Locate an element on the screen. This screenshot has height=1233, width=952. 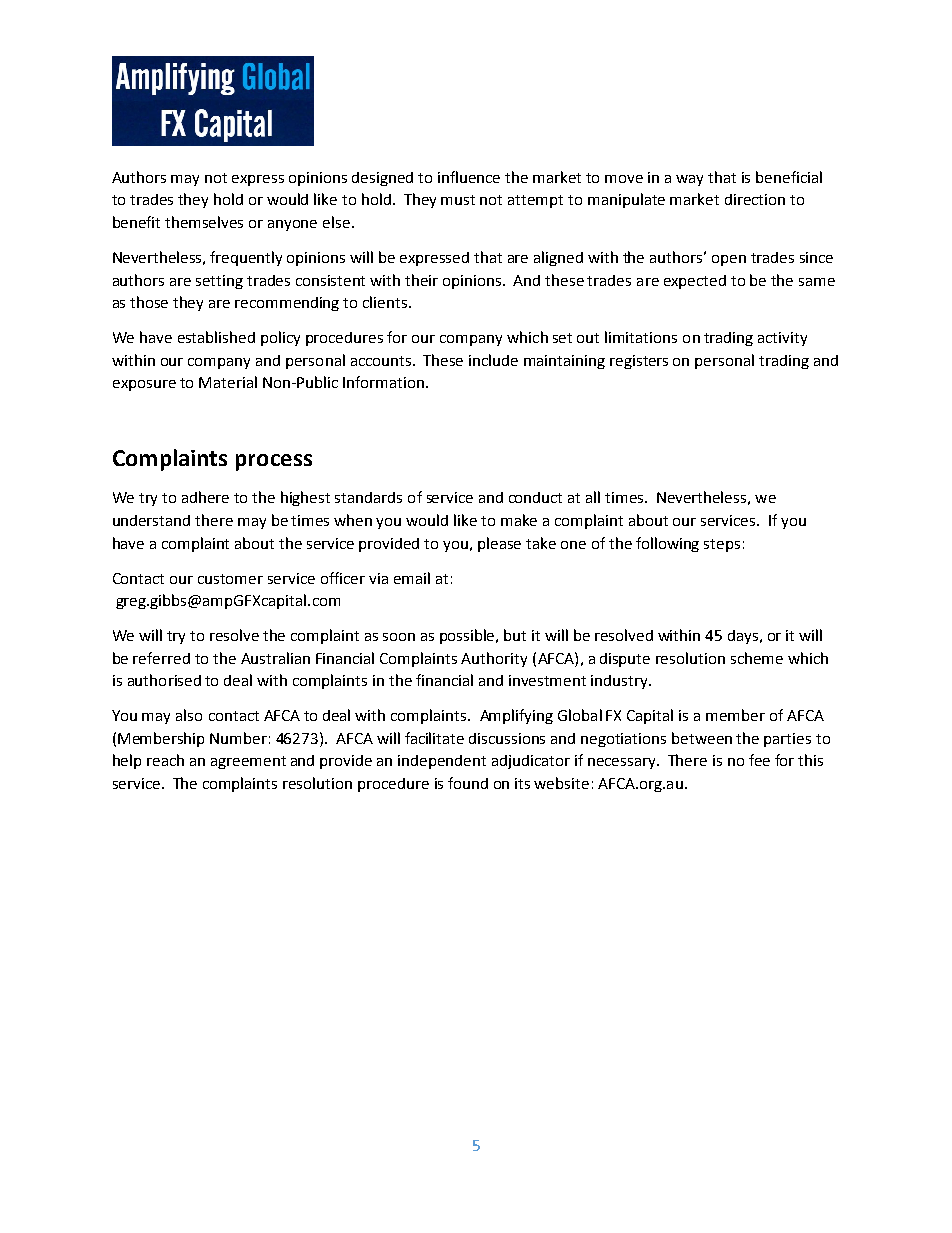
independent is located at coordinates (442, 762).
